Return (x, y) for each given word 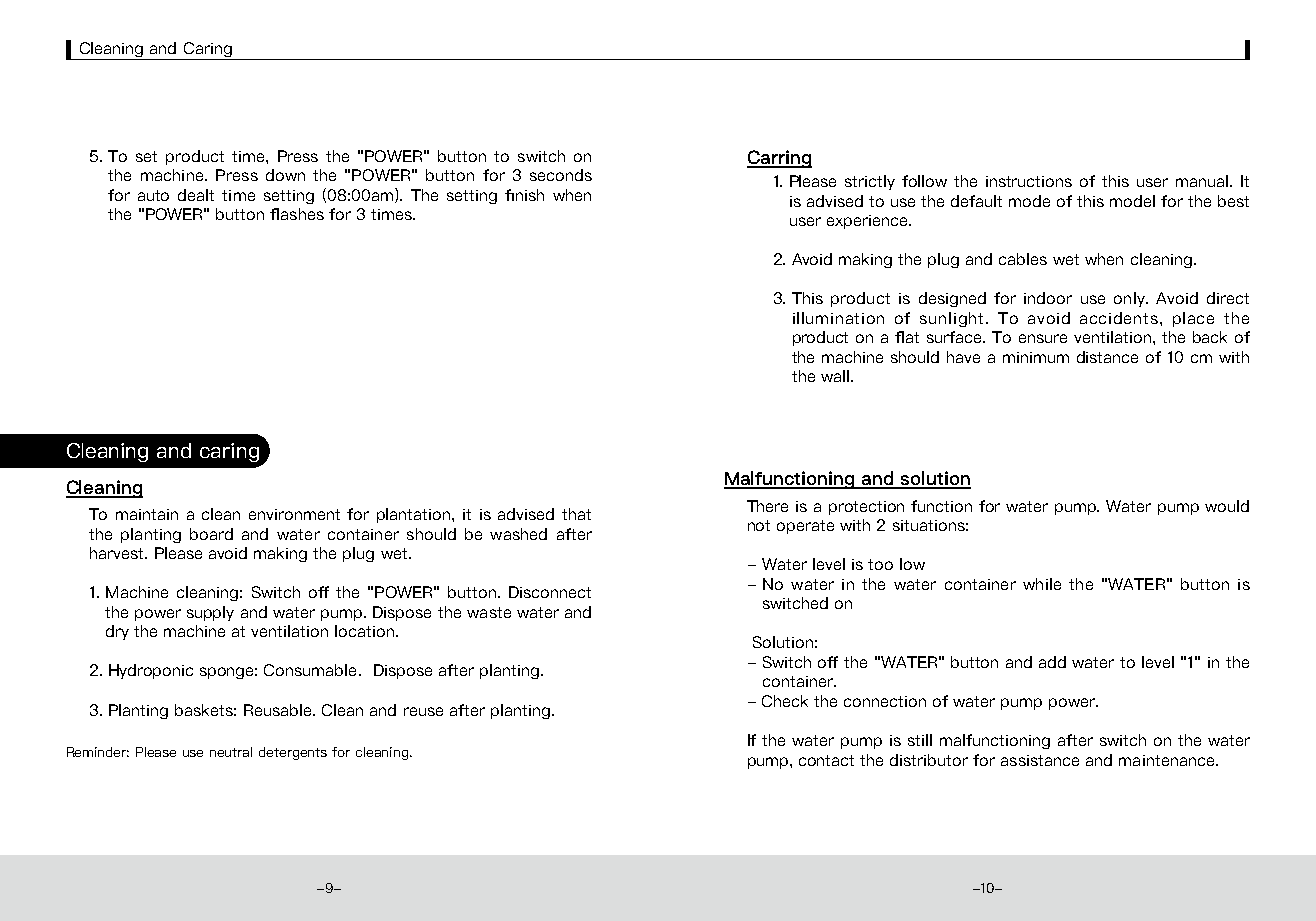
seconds (561, 175)
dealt (196, 195)
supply (210, 613)
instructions (1029, 181)
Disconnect (550, 592)
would (1227, 506)
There (767, 506)
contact (826, 760)
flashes (297, 214)
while (1042, 584)
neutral (231, 752)
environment (294, 514)
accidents (1120, 318)
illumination (838, 318)
